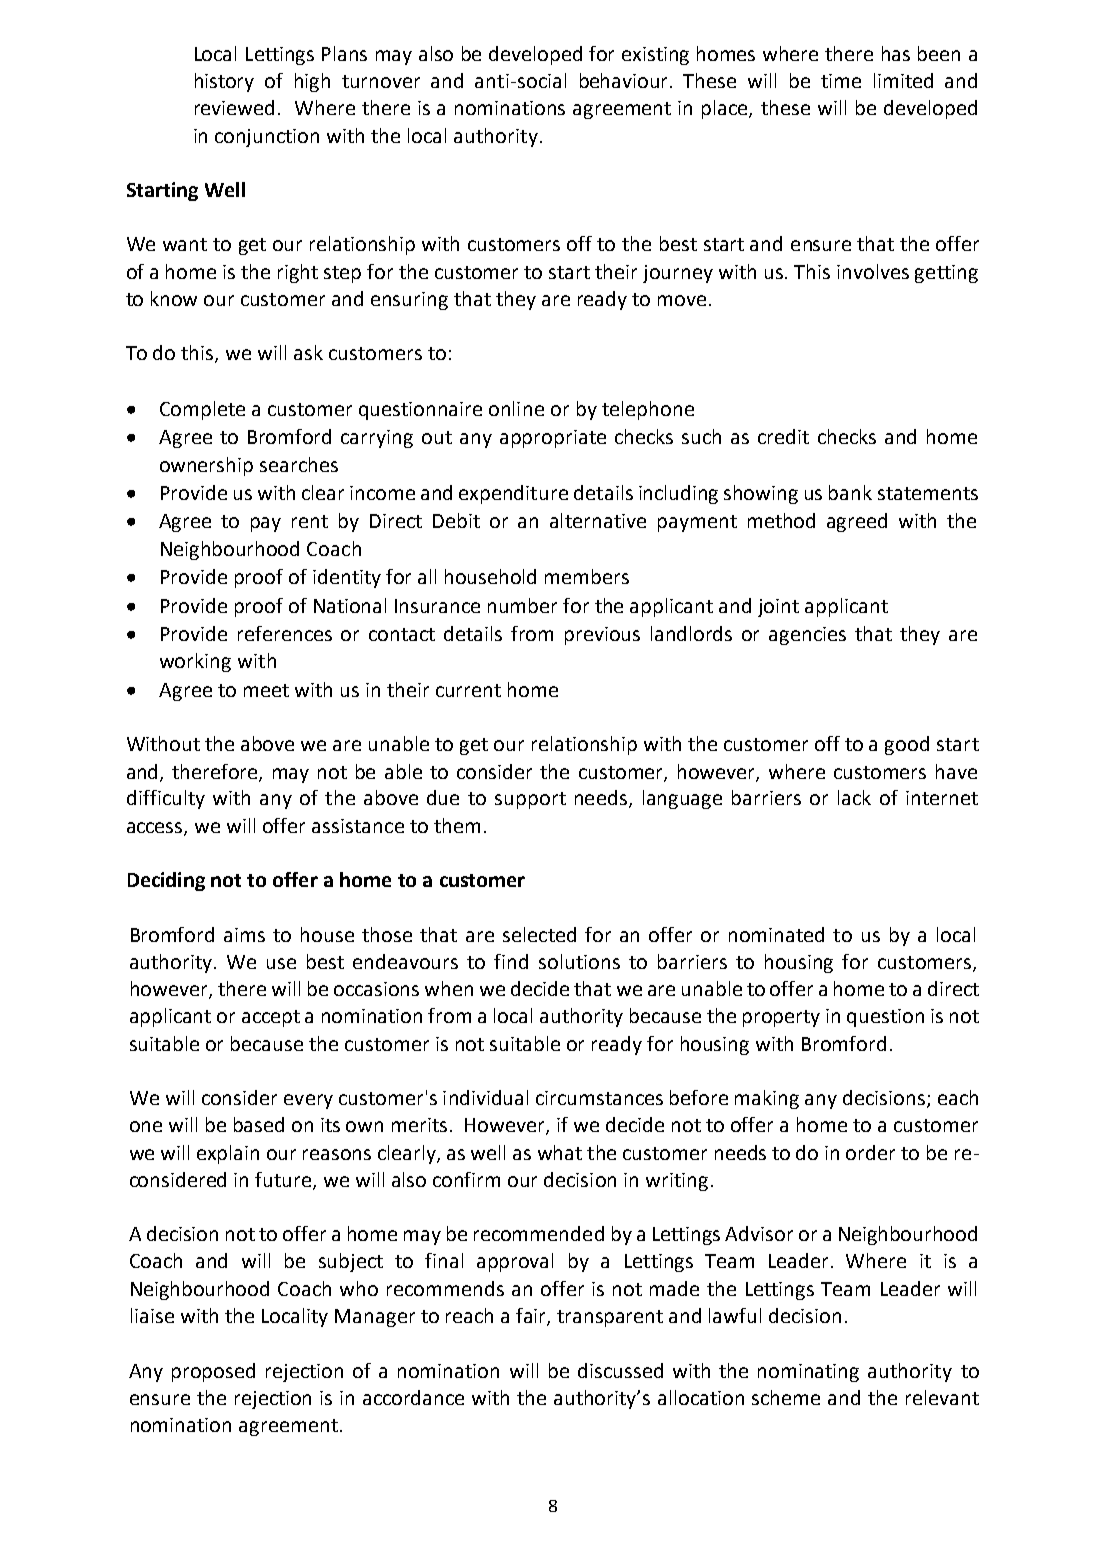 Image resolution: width=1106 pixels, height=1565 pixels. Describe the element at coordinates (213, 1372) in the screenshot. I see `proposed` at that location.
